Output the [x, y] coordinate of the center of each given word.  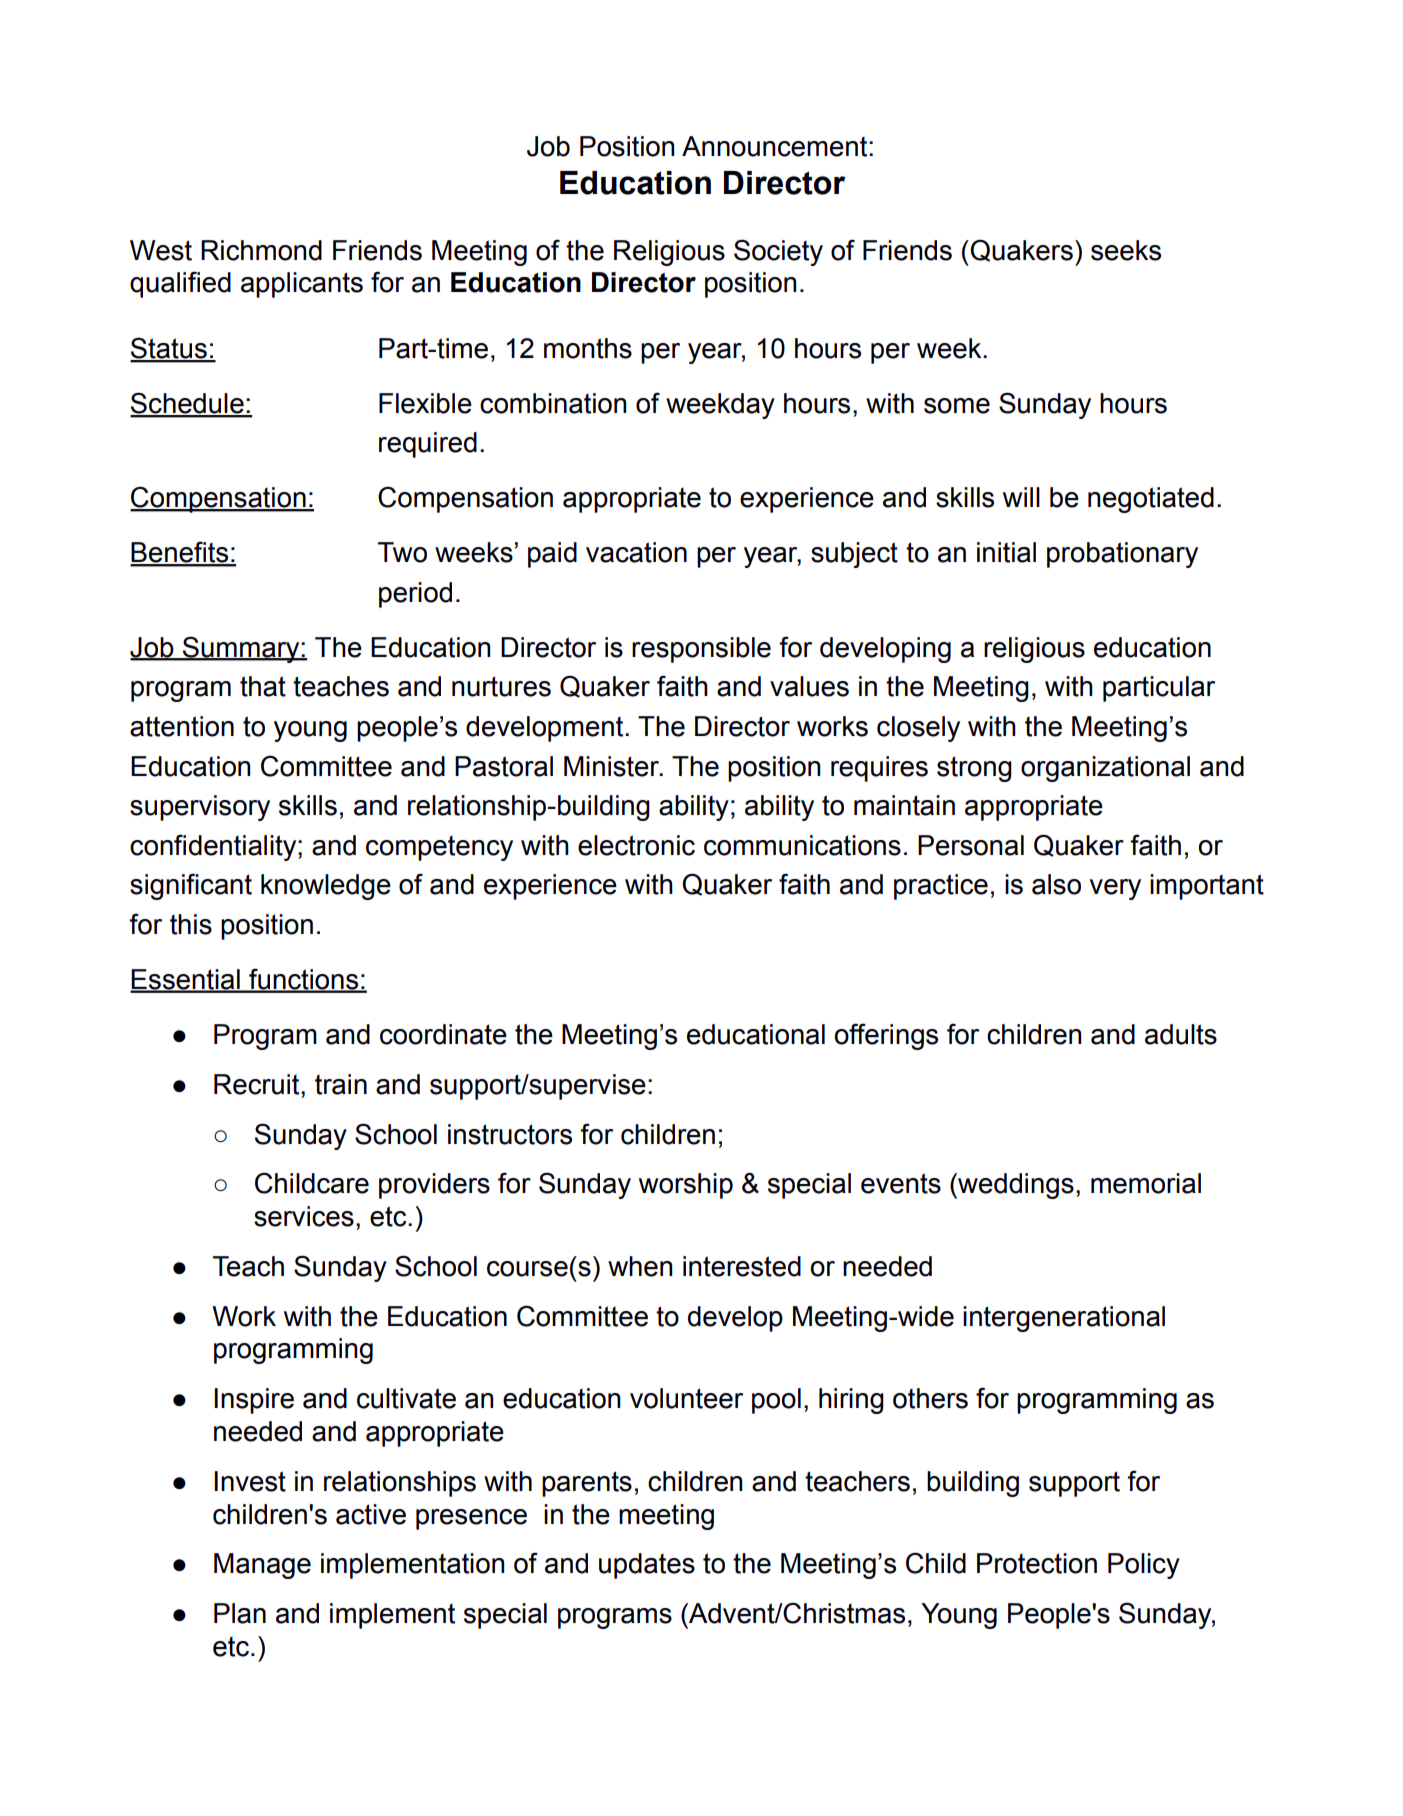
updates [647, 1566]
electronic [636, 845]
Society [778, 252]
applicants [302, 285]
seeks [1126, 250]
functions [304, 980]
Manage [262, 1566]
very [1115, 889]
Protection [1037, 1563]
